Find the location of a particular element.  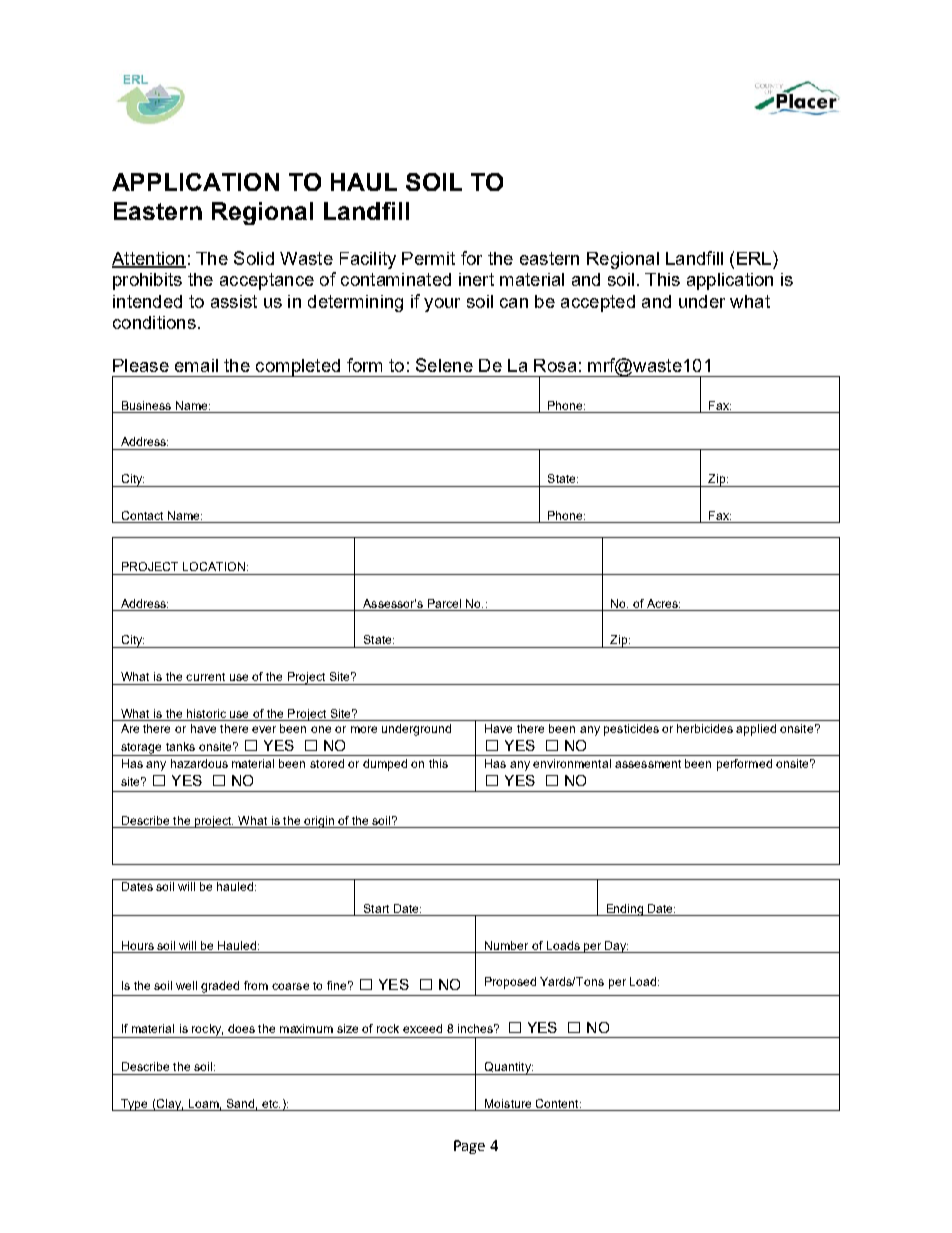

your is located at coordinates (442, 305).
